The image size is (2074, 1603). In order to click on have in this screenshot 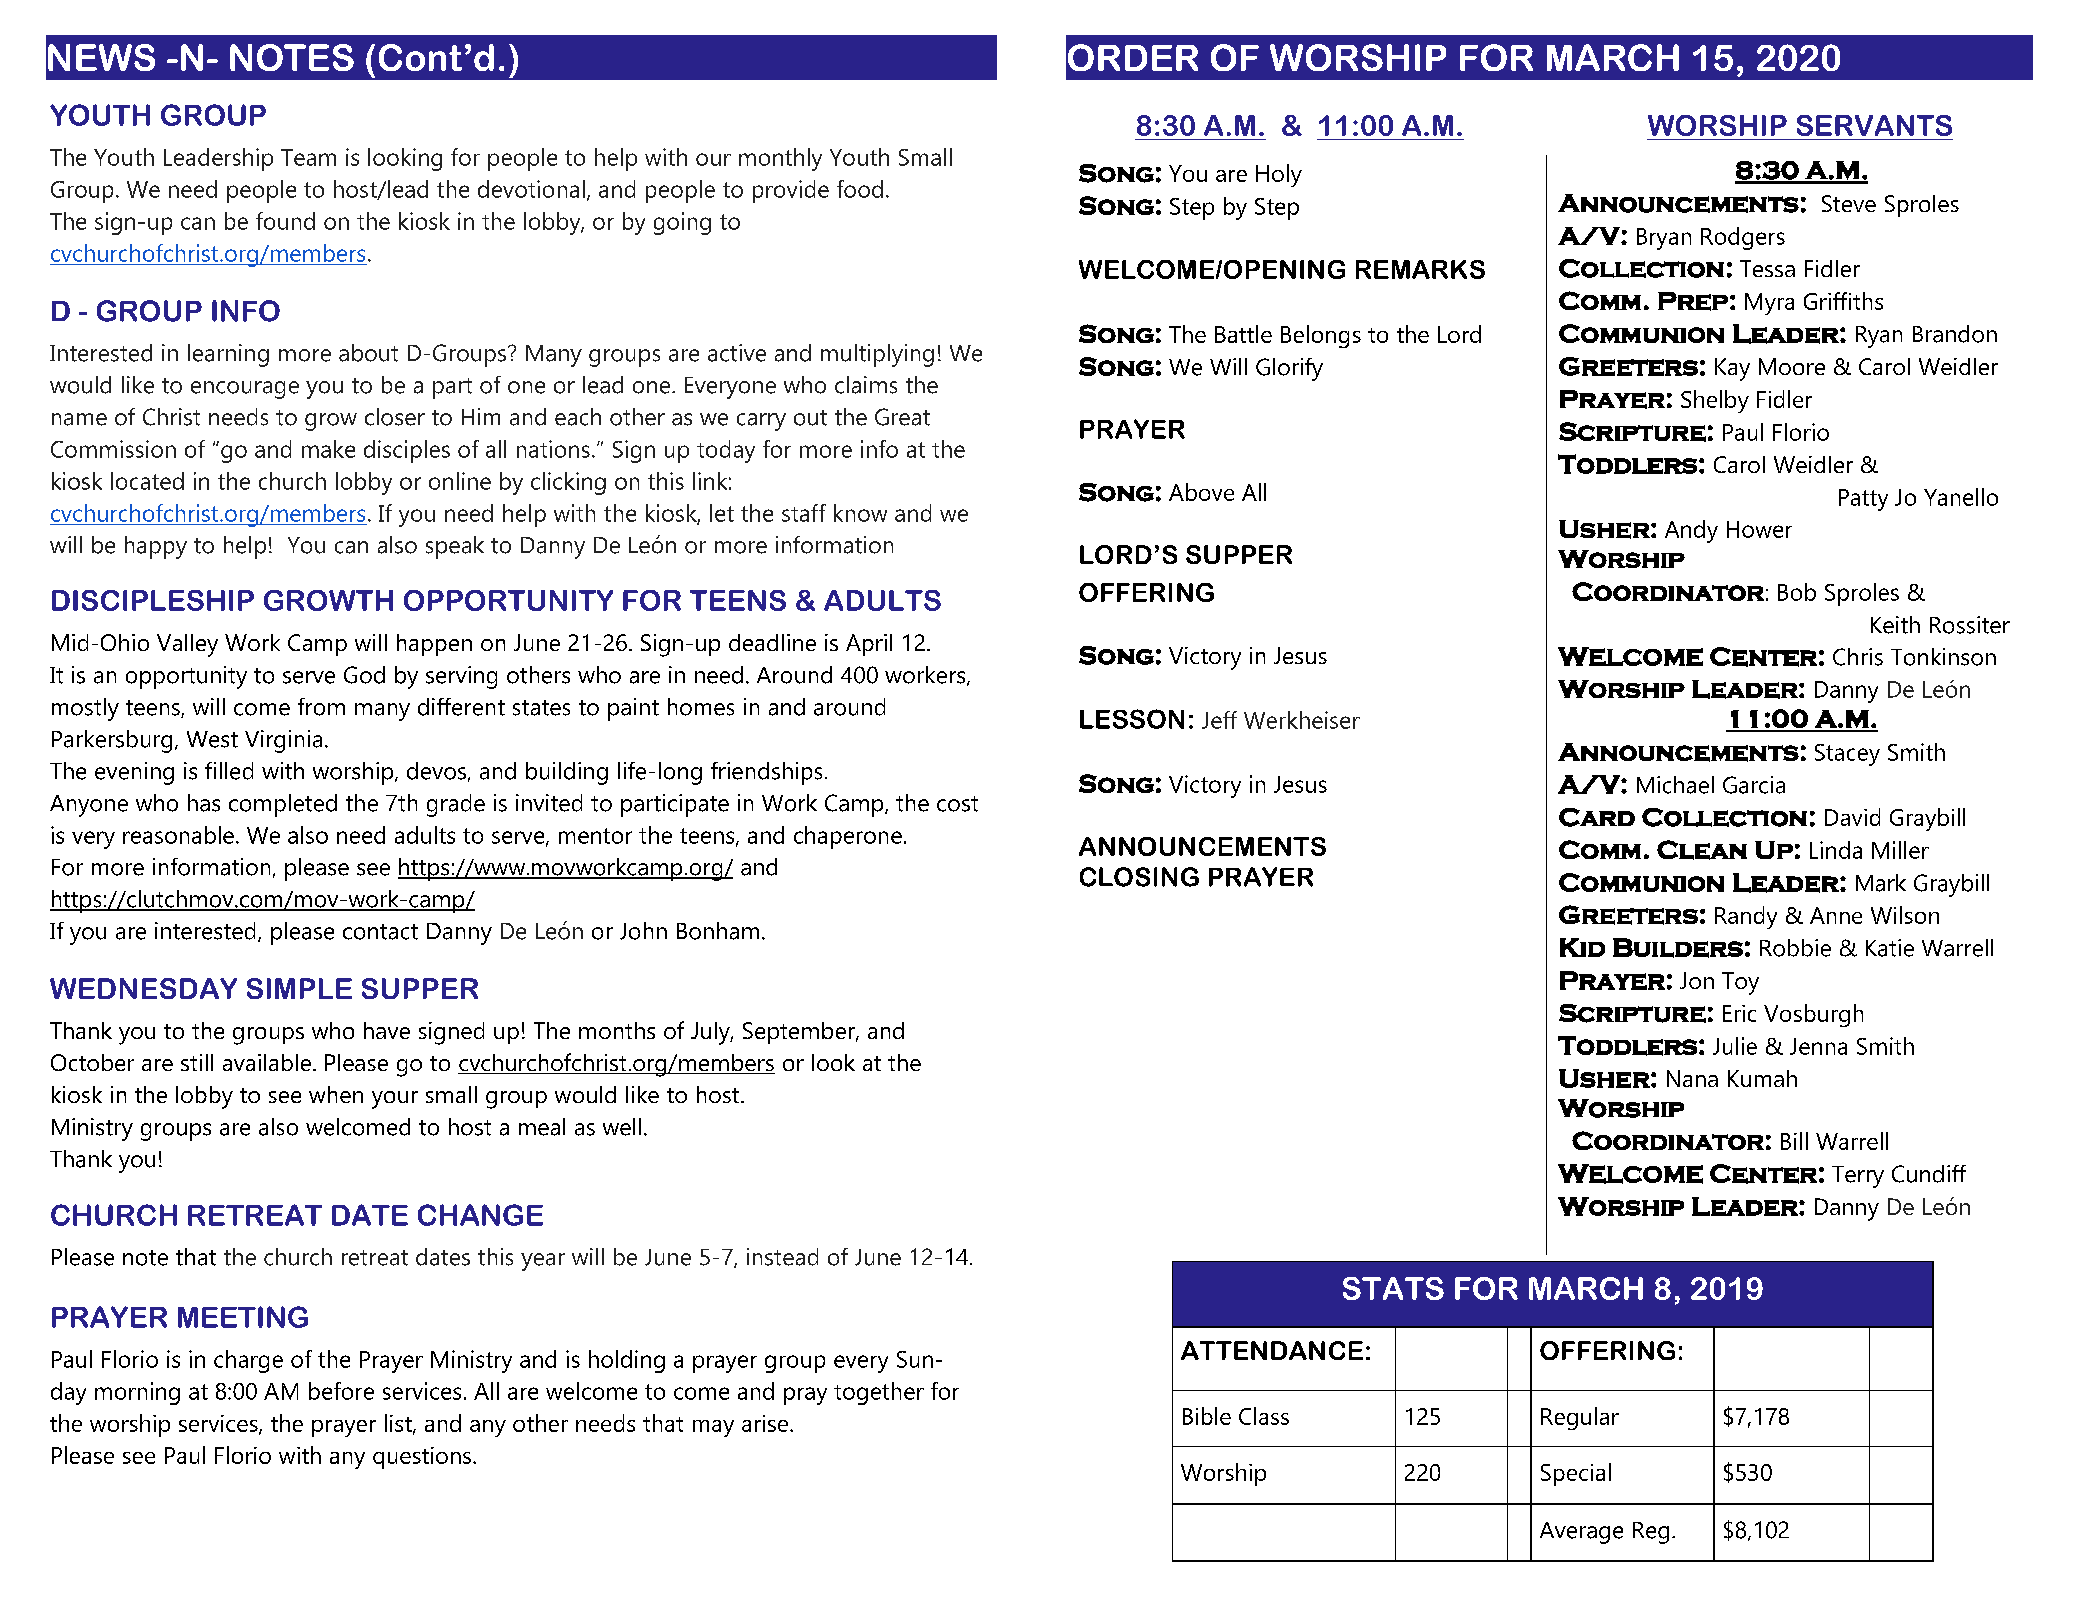, I will do `click(387, 1030)`.
